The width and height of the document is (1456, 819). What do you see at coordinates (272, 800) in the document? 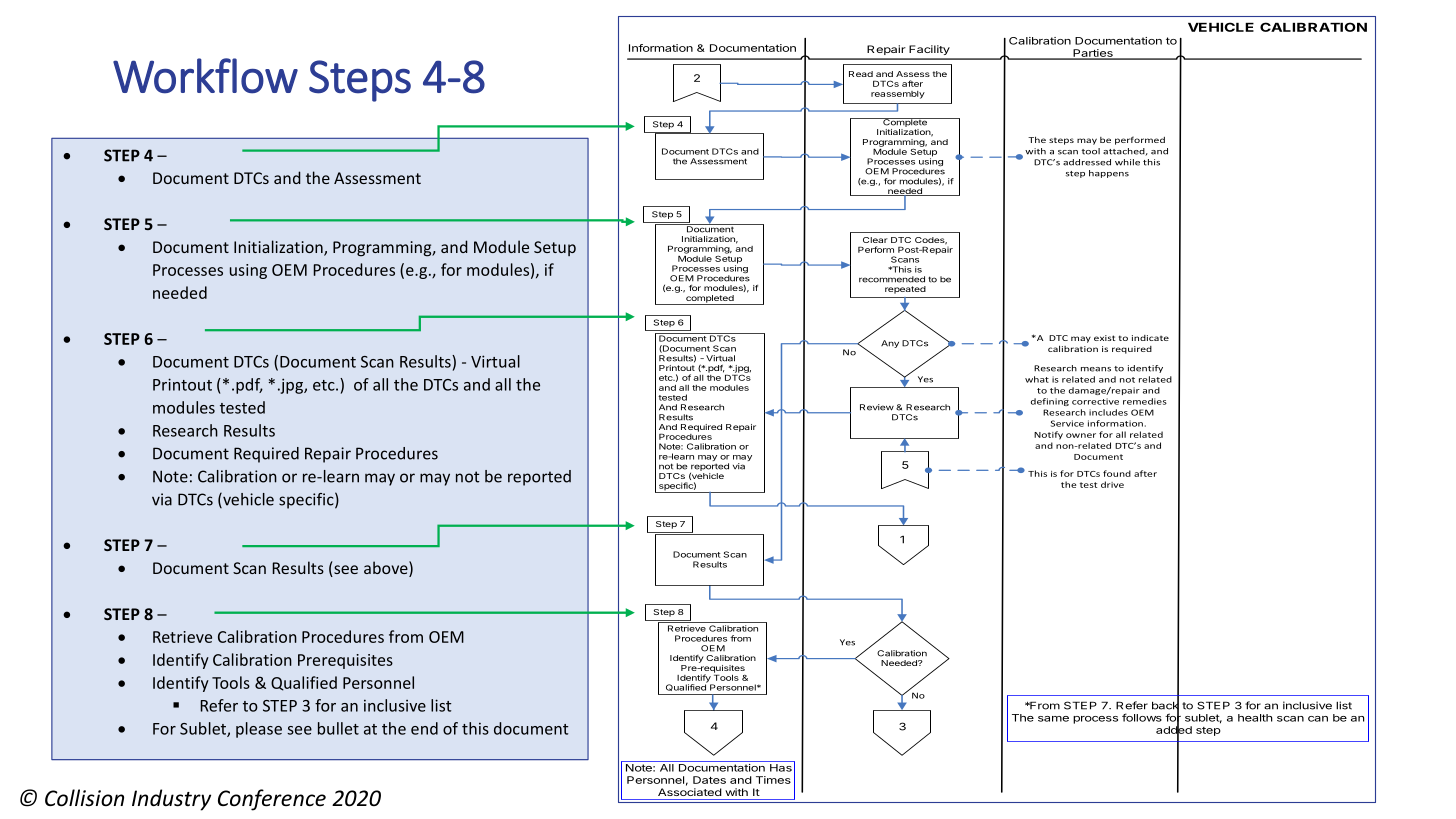
I see `Conference` at bounding box center [272, 800].
